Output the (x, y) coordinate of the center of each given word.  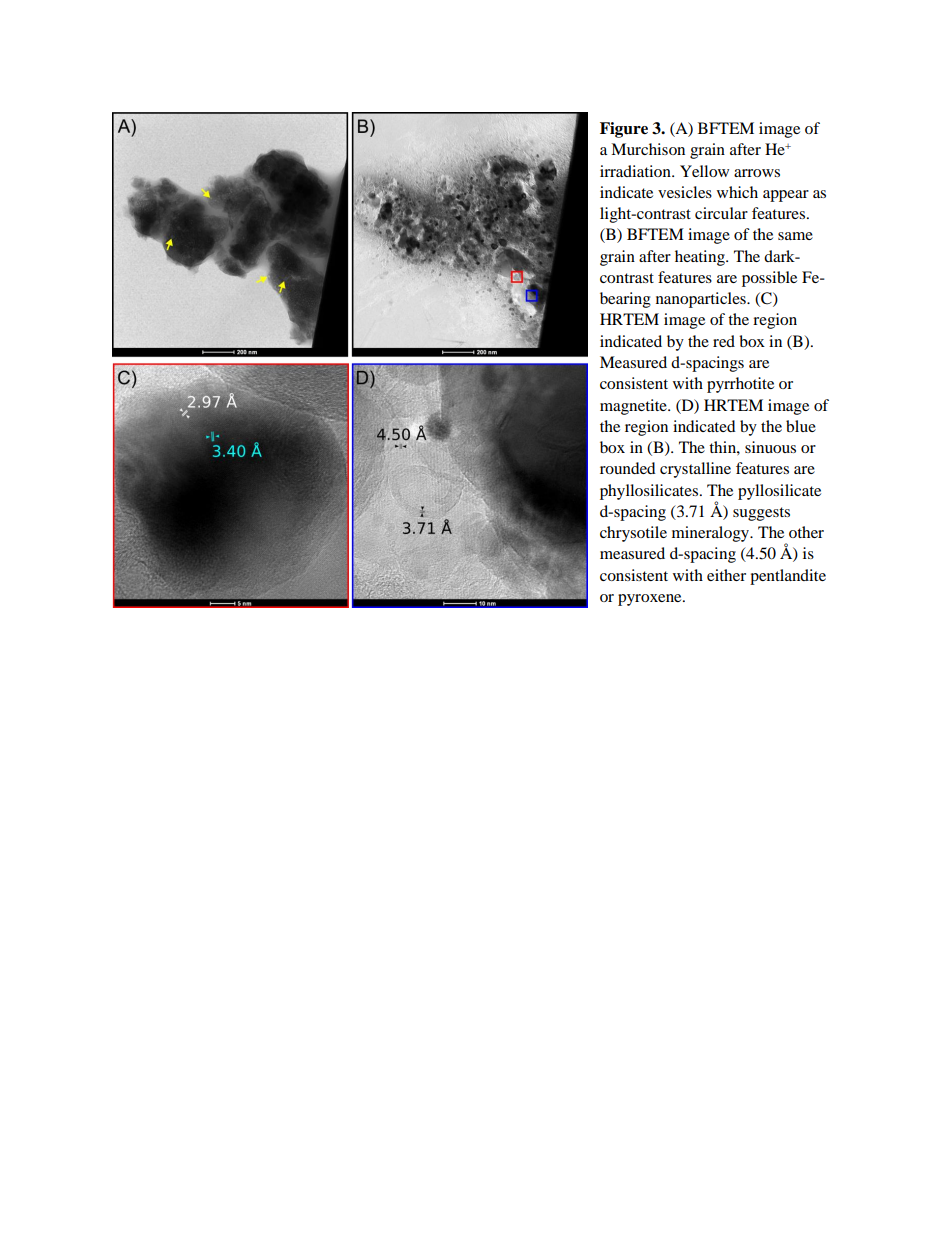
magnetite (634, 407)
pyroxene (651, 600)
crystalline (695, 470)
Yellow (704, 171)
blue (801, 426)
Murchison (648, 149)
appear (786, 196)
